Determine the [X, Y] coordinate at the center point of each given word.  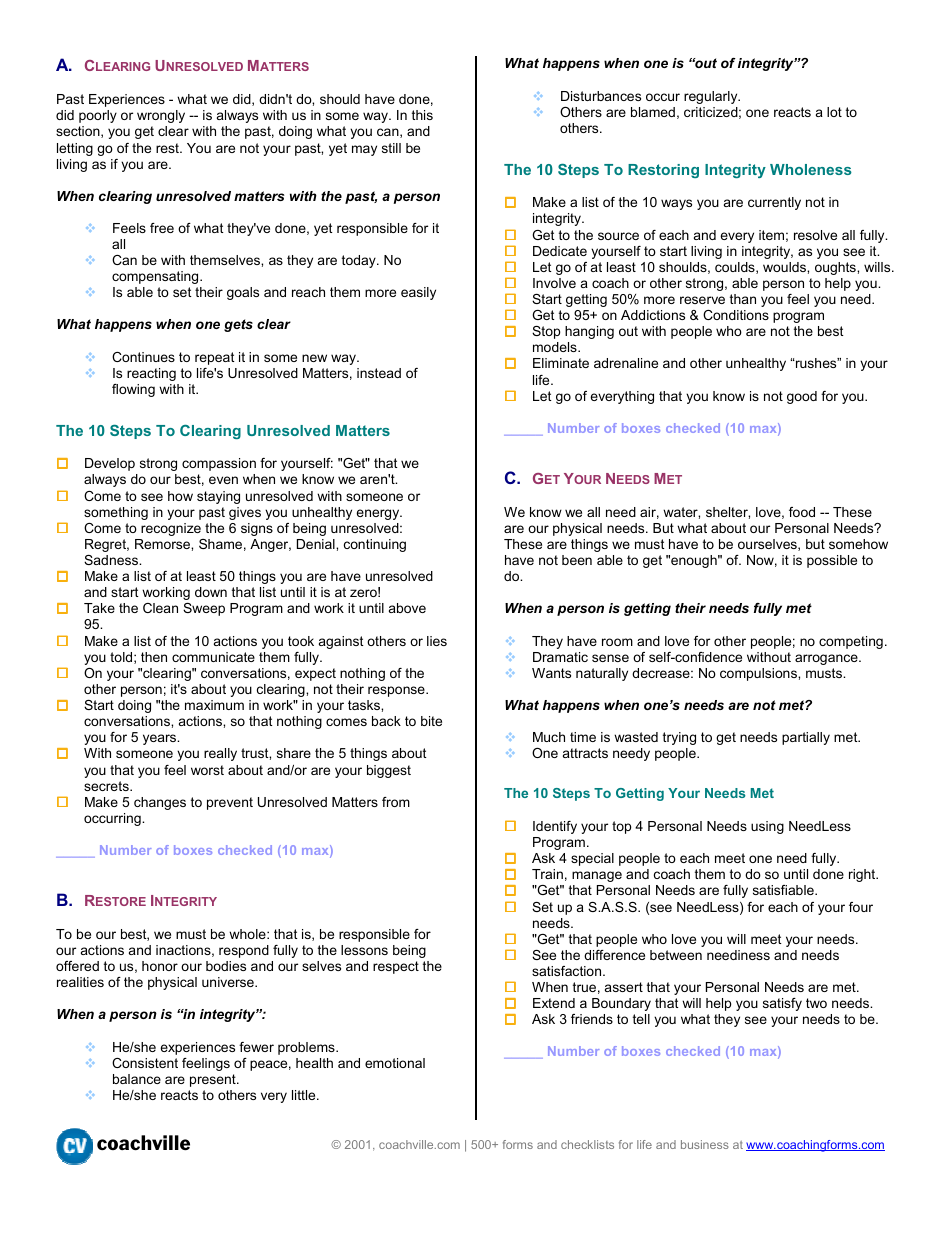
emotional [395, 1063]
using [767, 827]
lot [834, 112]
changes [160, 803]
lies [437, 641]
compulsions [759, 674]
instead [379, 373]
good [802, 397]
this [422, 115]
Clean [160, 608]
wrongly [161, 116]
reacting [151, 374]
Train [547, 874]
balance [137, 1079]
